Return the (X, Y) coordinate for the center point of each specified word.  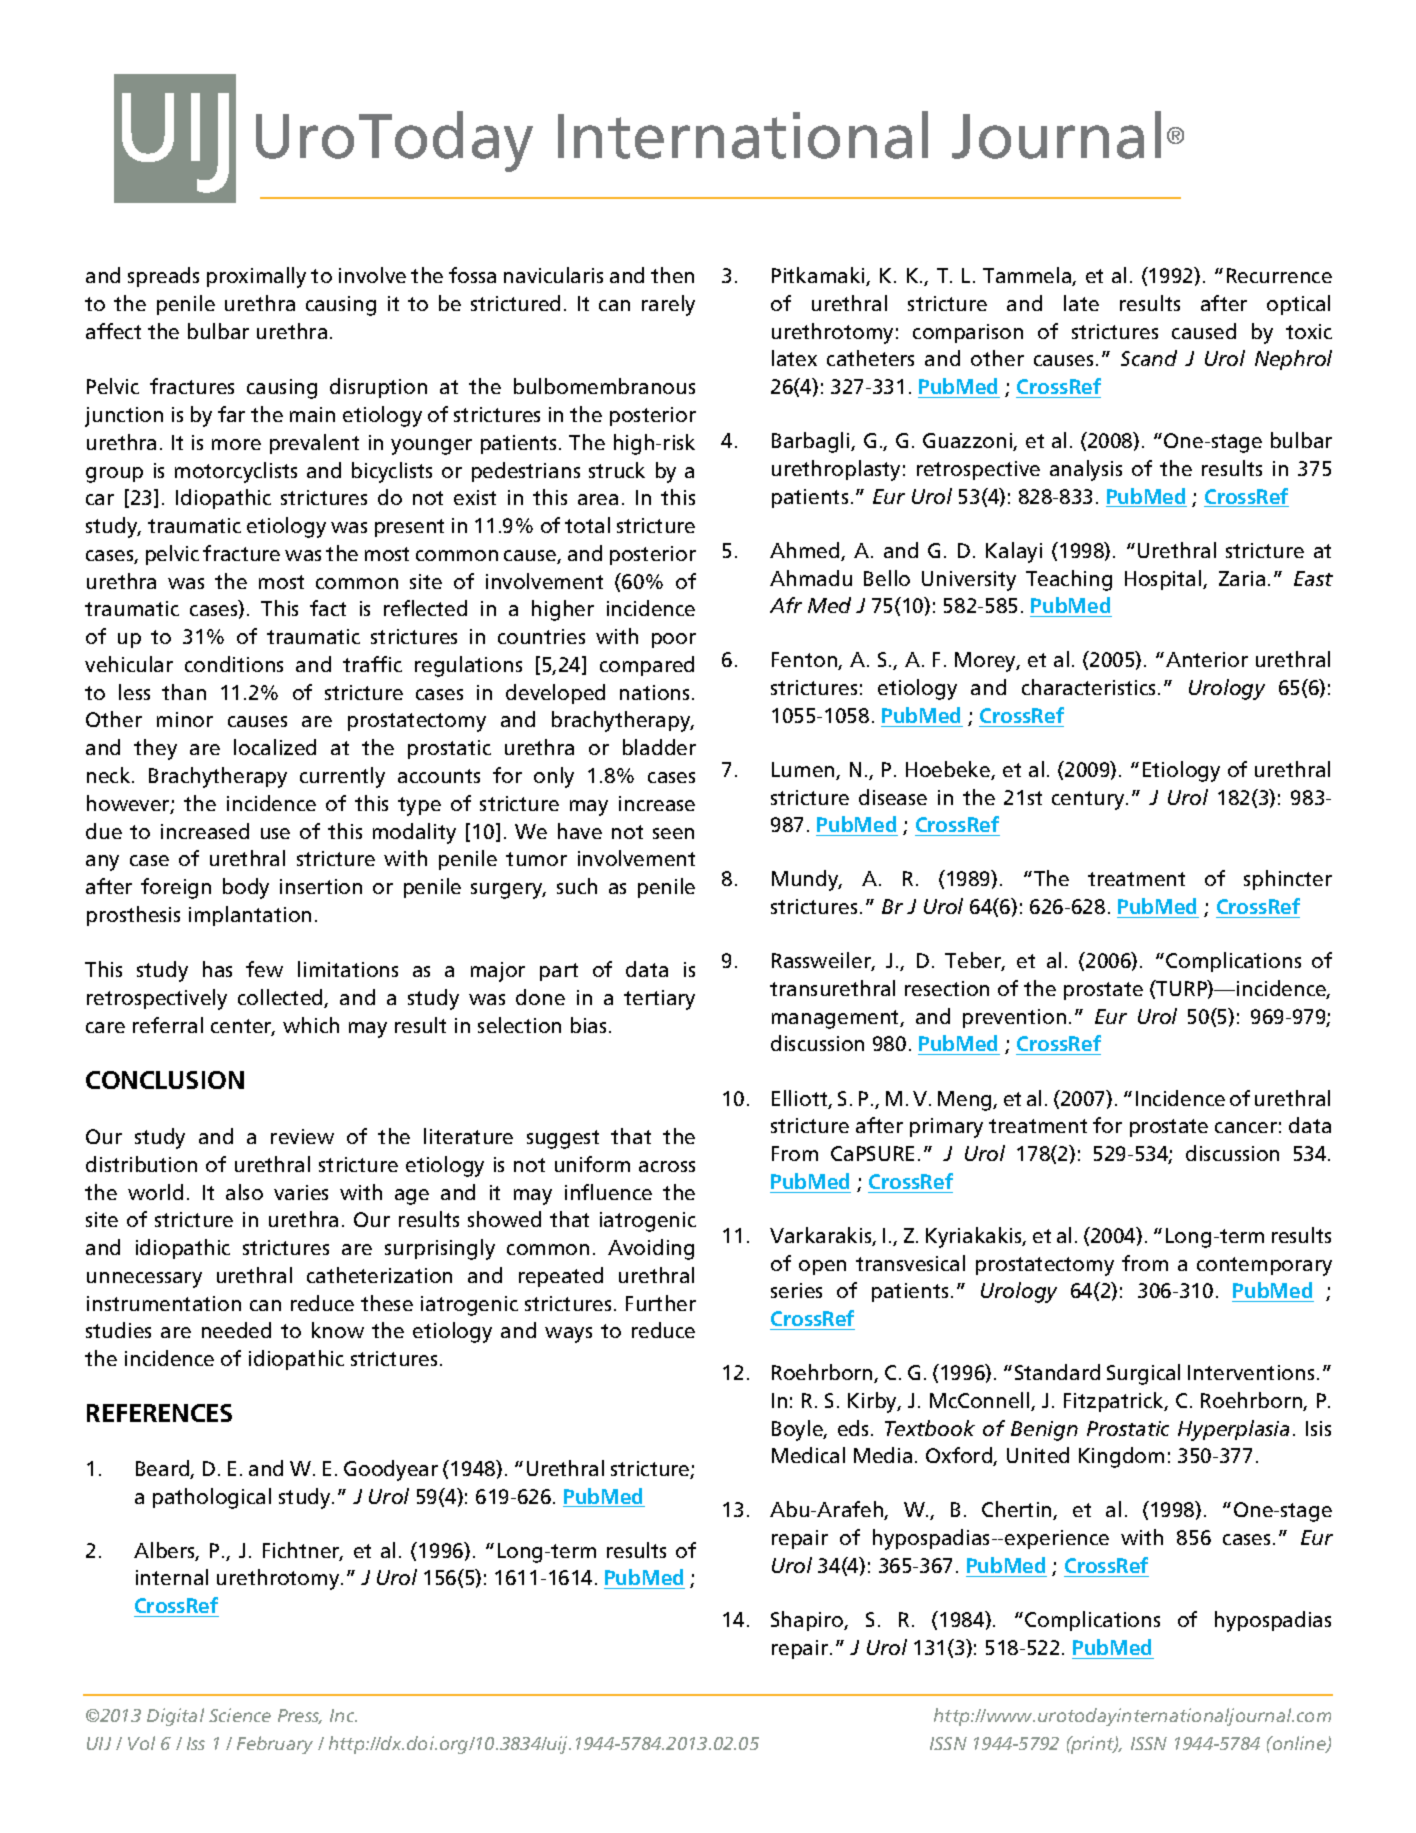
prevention (1014, 1018)
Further (661, 1303)
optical (1298, 305)
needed (236, 1330)
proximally (256, 277)
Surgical (1143, 1374)
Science (240, 1715)
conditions (234, 664)
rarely (668, 305)
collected (281, 998)
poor (674, 640)
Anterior (1207, 659)
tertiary (659, 1000)
